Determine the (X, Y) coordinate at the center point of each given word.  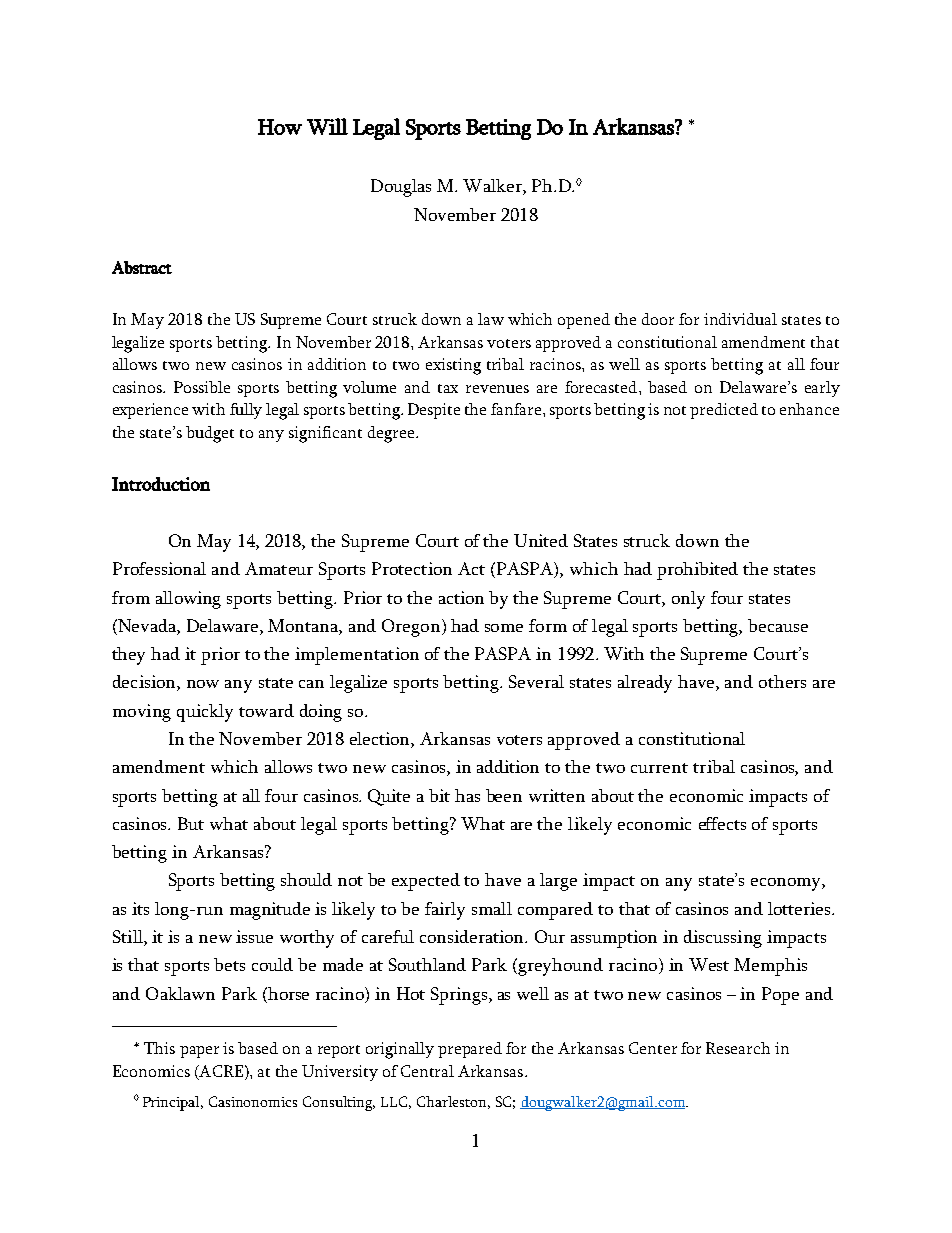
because (778, 625)
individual (740, 319)
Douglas (401, 188)
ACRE (220, 1072)
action (461, 597)
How (280, 127)
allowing (188, 600)
